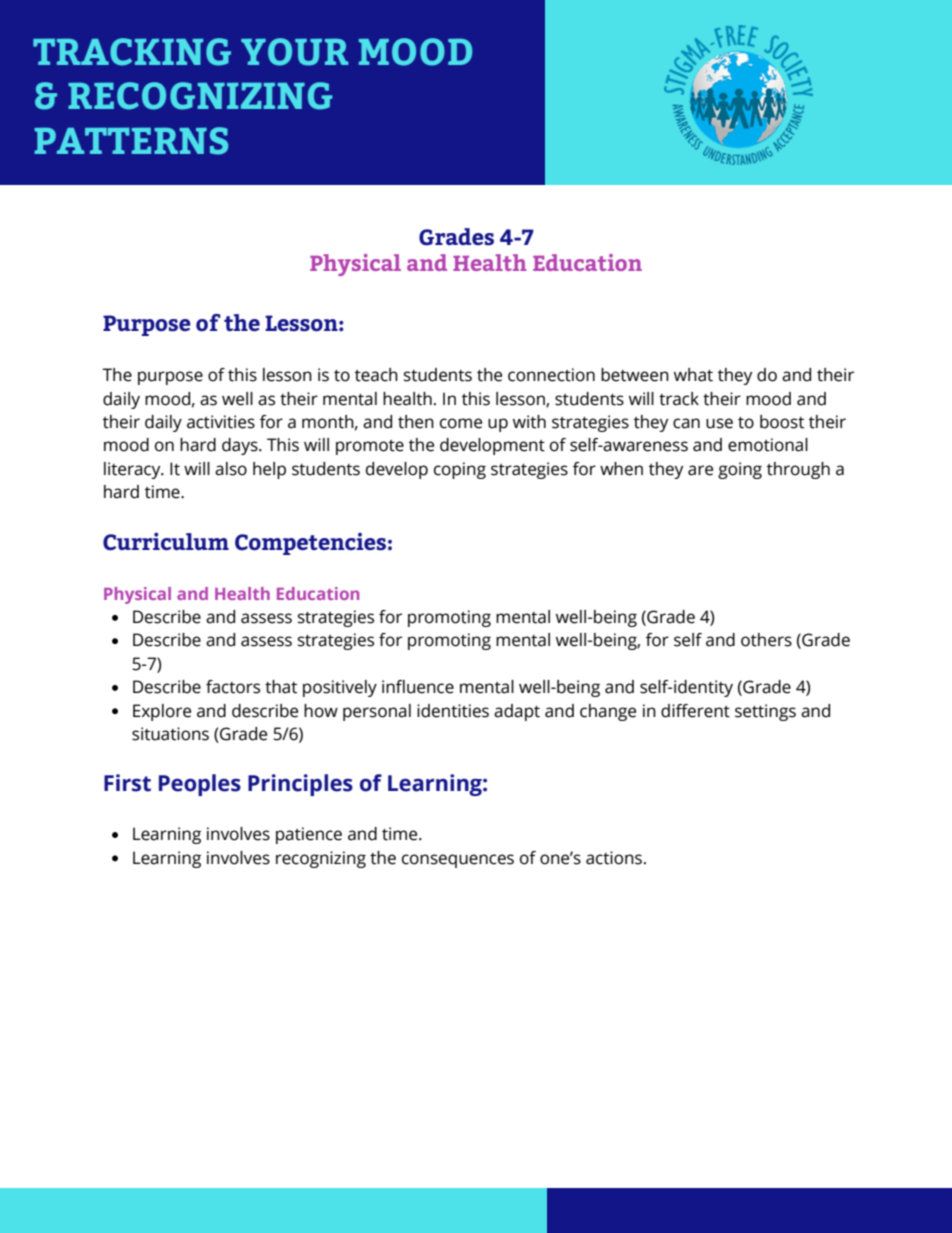 The width and height of the page is (952, 1233). What do you see at coordinates (200, 785) in the page?
I see `Peoples` at bounding box center [200, 785].
